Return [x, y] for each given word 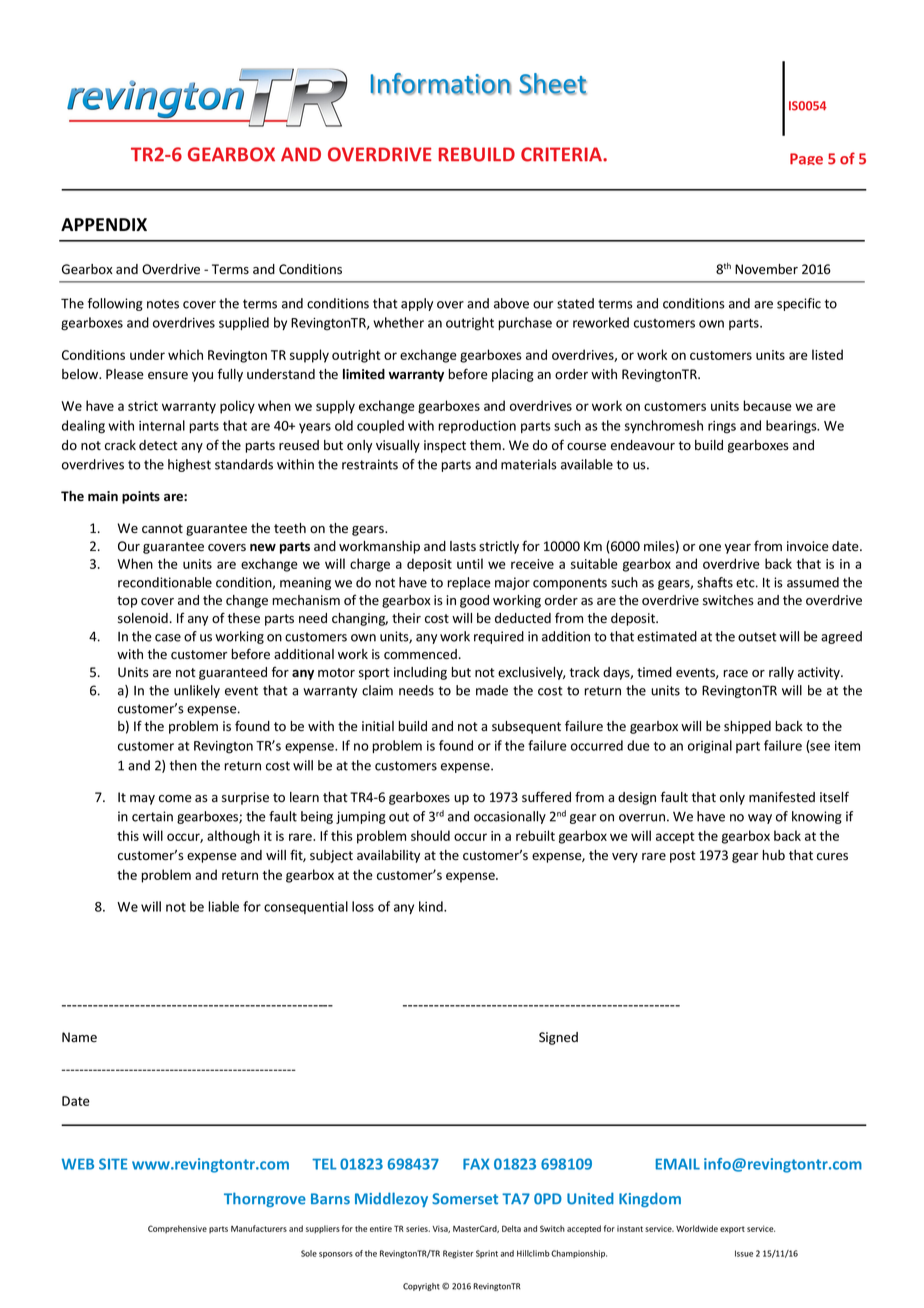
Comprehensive [177, 1229]
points [141, 497]
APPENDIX [104, 224]
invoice [808, 546]
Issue [744, 1253]
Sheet [553, 84]
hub [774, 855]
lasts [463, 546]
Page [806, 159]
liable [223, 906]
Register [458, 1254]
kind [432, 906]
